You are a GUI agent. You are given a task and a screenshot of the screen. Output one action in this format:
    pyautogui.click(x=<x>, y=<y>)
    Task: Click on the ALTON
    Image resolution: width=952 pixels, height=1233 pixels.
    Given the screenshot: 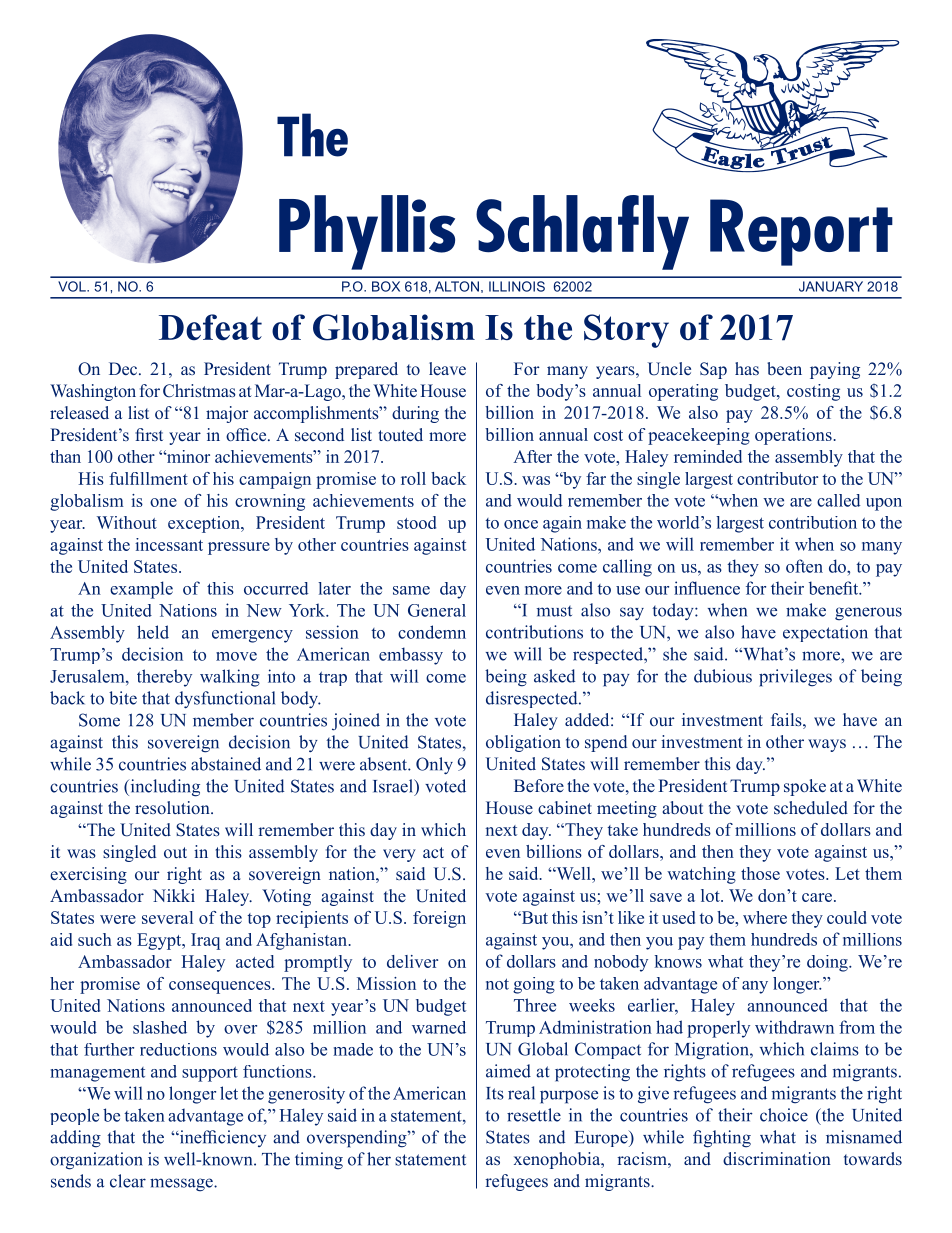 What is the action you would take?
    pyautogui.click(x=457, y=286)
